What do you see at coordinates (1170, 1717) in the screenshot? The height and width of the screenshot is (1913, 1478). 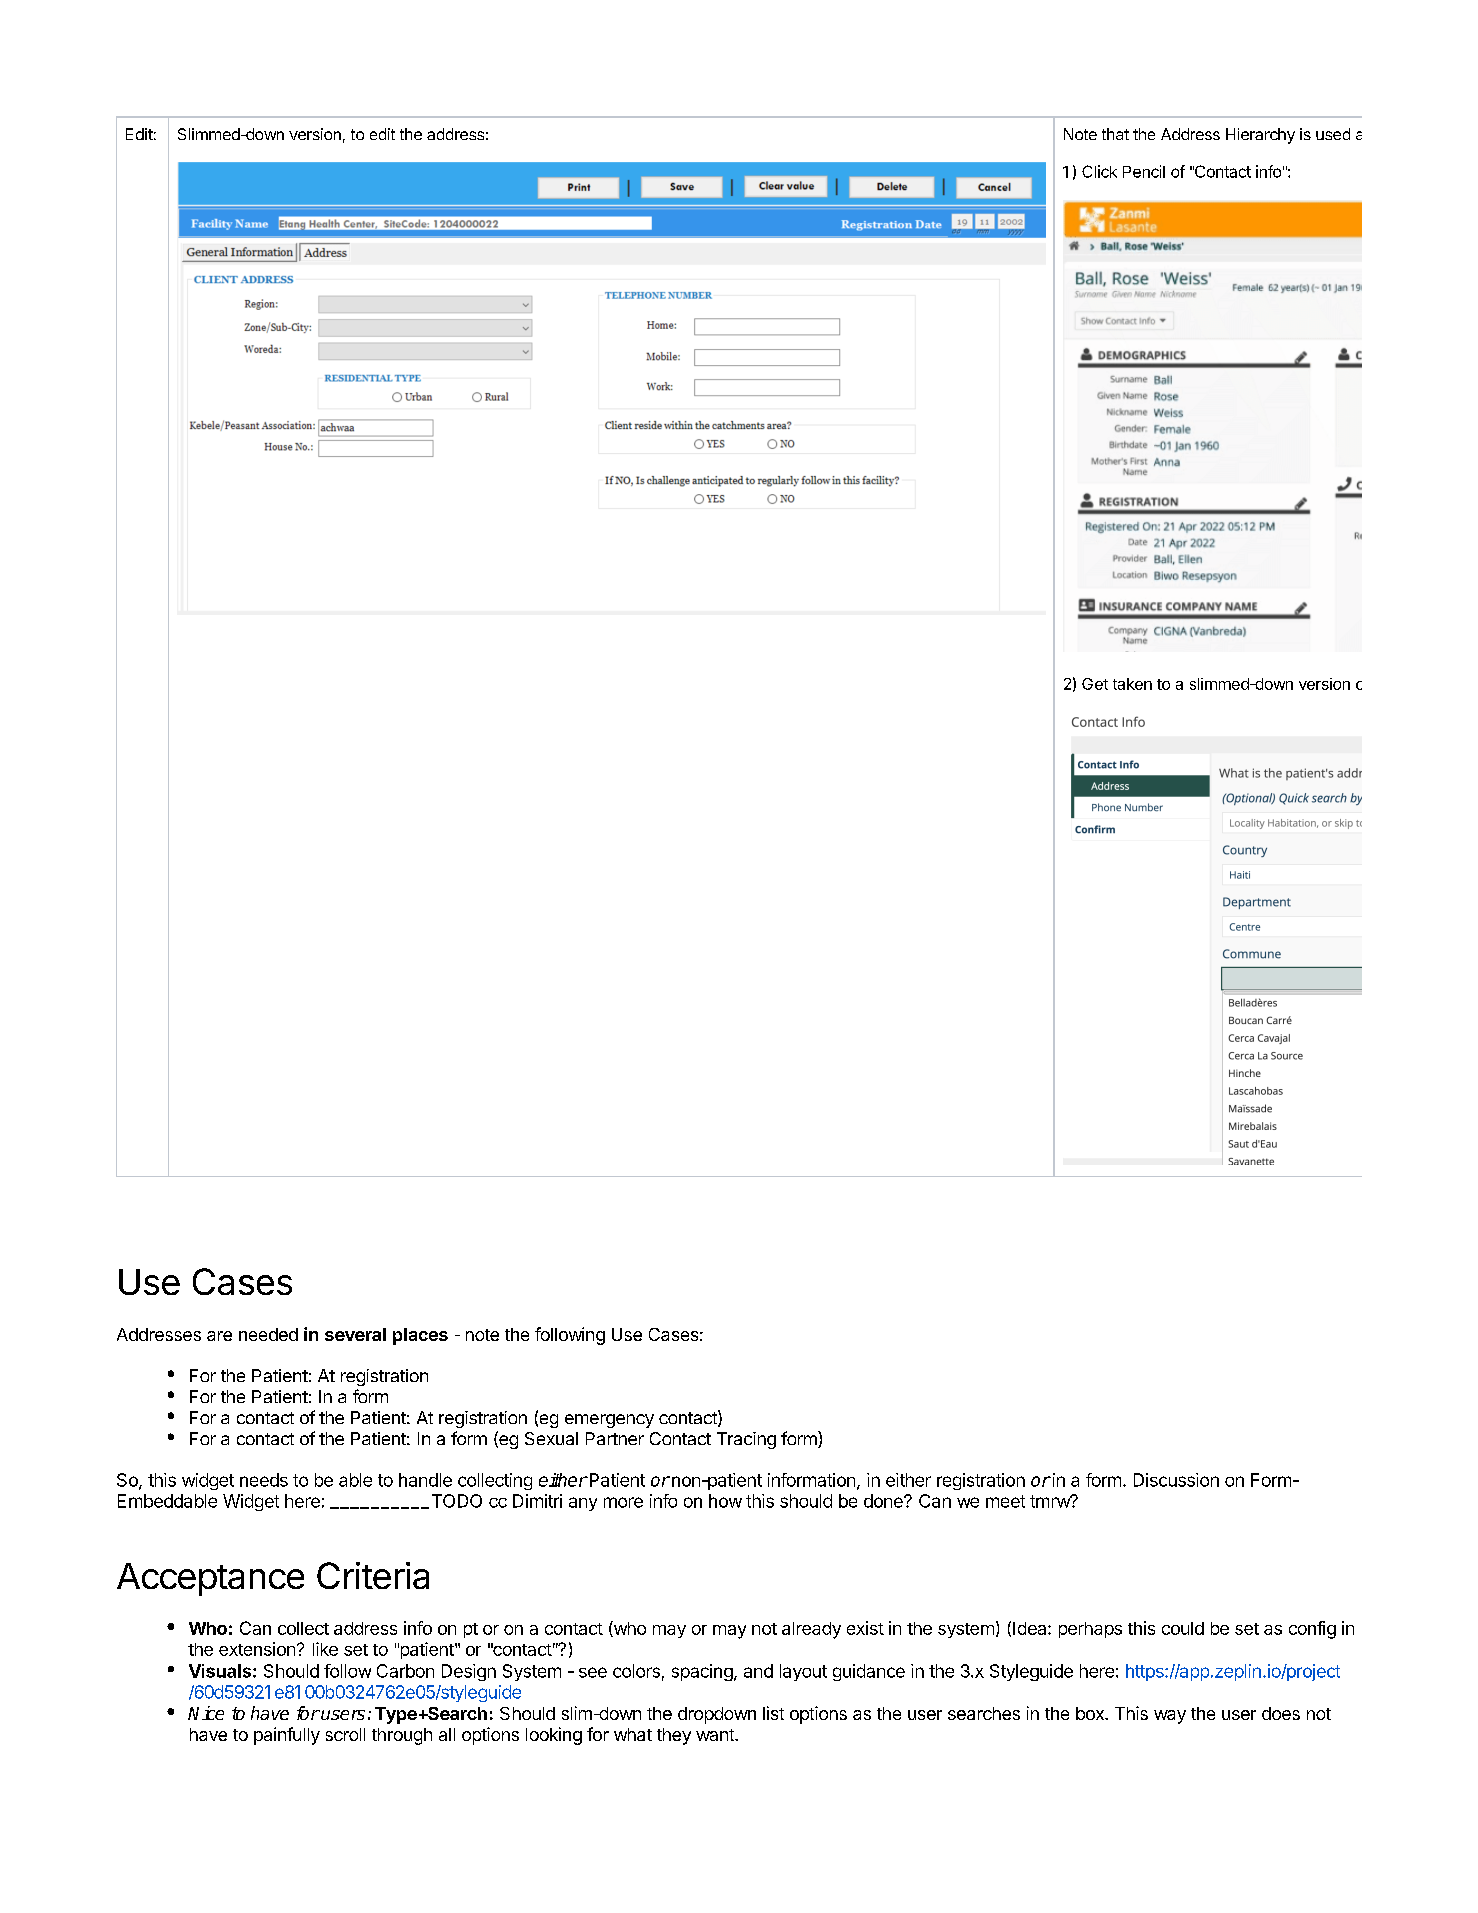 I see `way` at bounding box center [1170, 1717].
